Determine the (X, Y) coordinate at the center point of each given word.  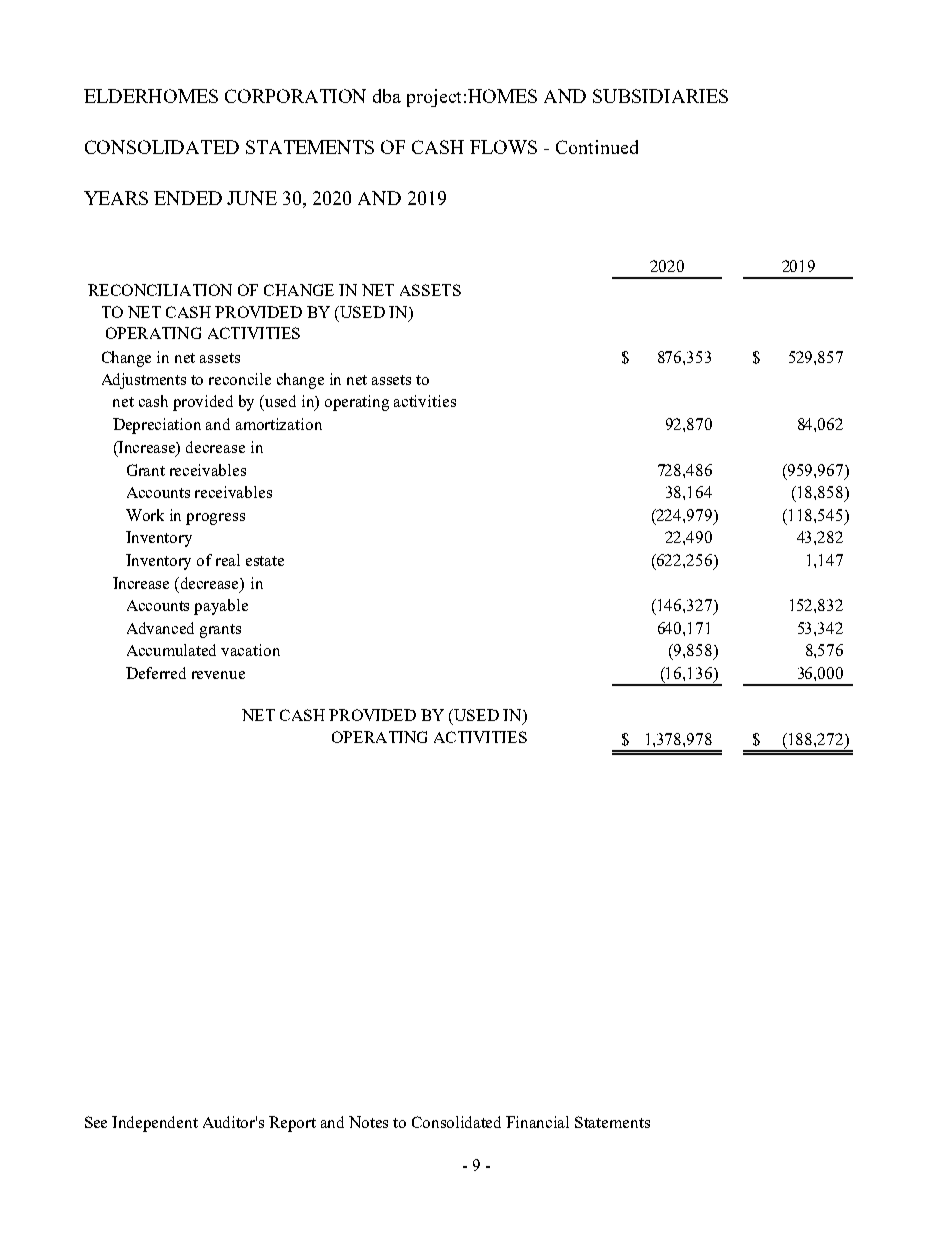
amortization (279, 424)
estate (265, 561)
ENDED (188, 198)
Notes (368, 1122)
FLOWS (503, 147)
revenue (218, 675)
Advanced (160, 628)
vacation (250, 650)
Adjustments (144, 381)
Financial (537, 1122)
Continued (597, 147)
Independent (155, 1124)
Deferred (156, 673)
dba (387, 96)
